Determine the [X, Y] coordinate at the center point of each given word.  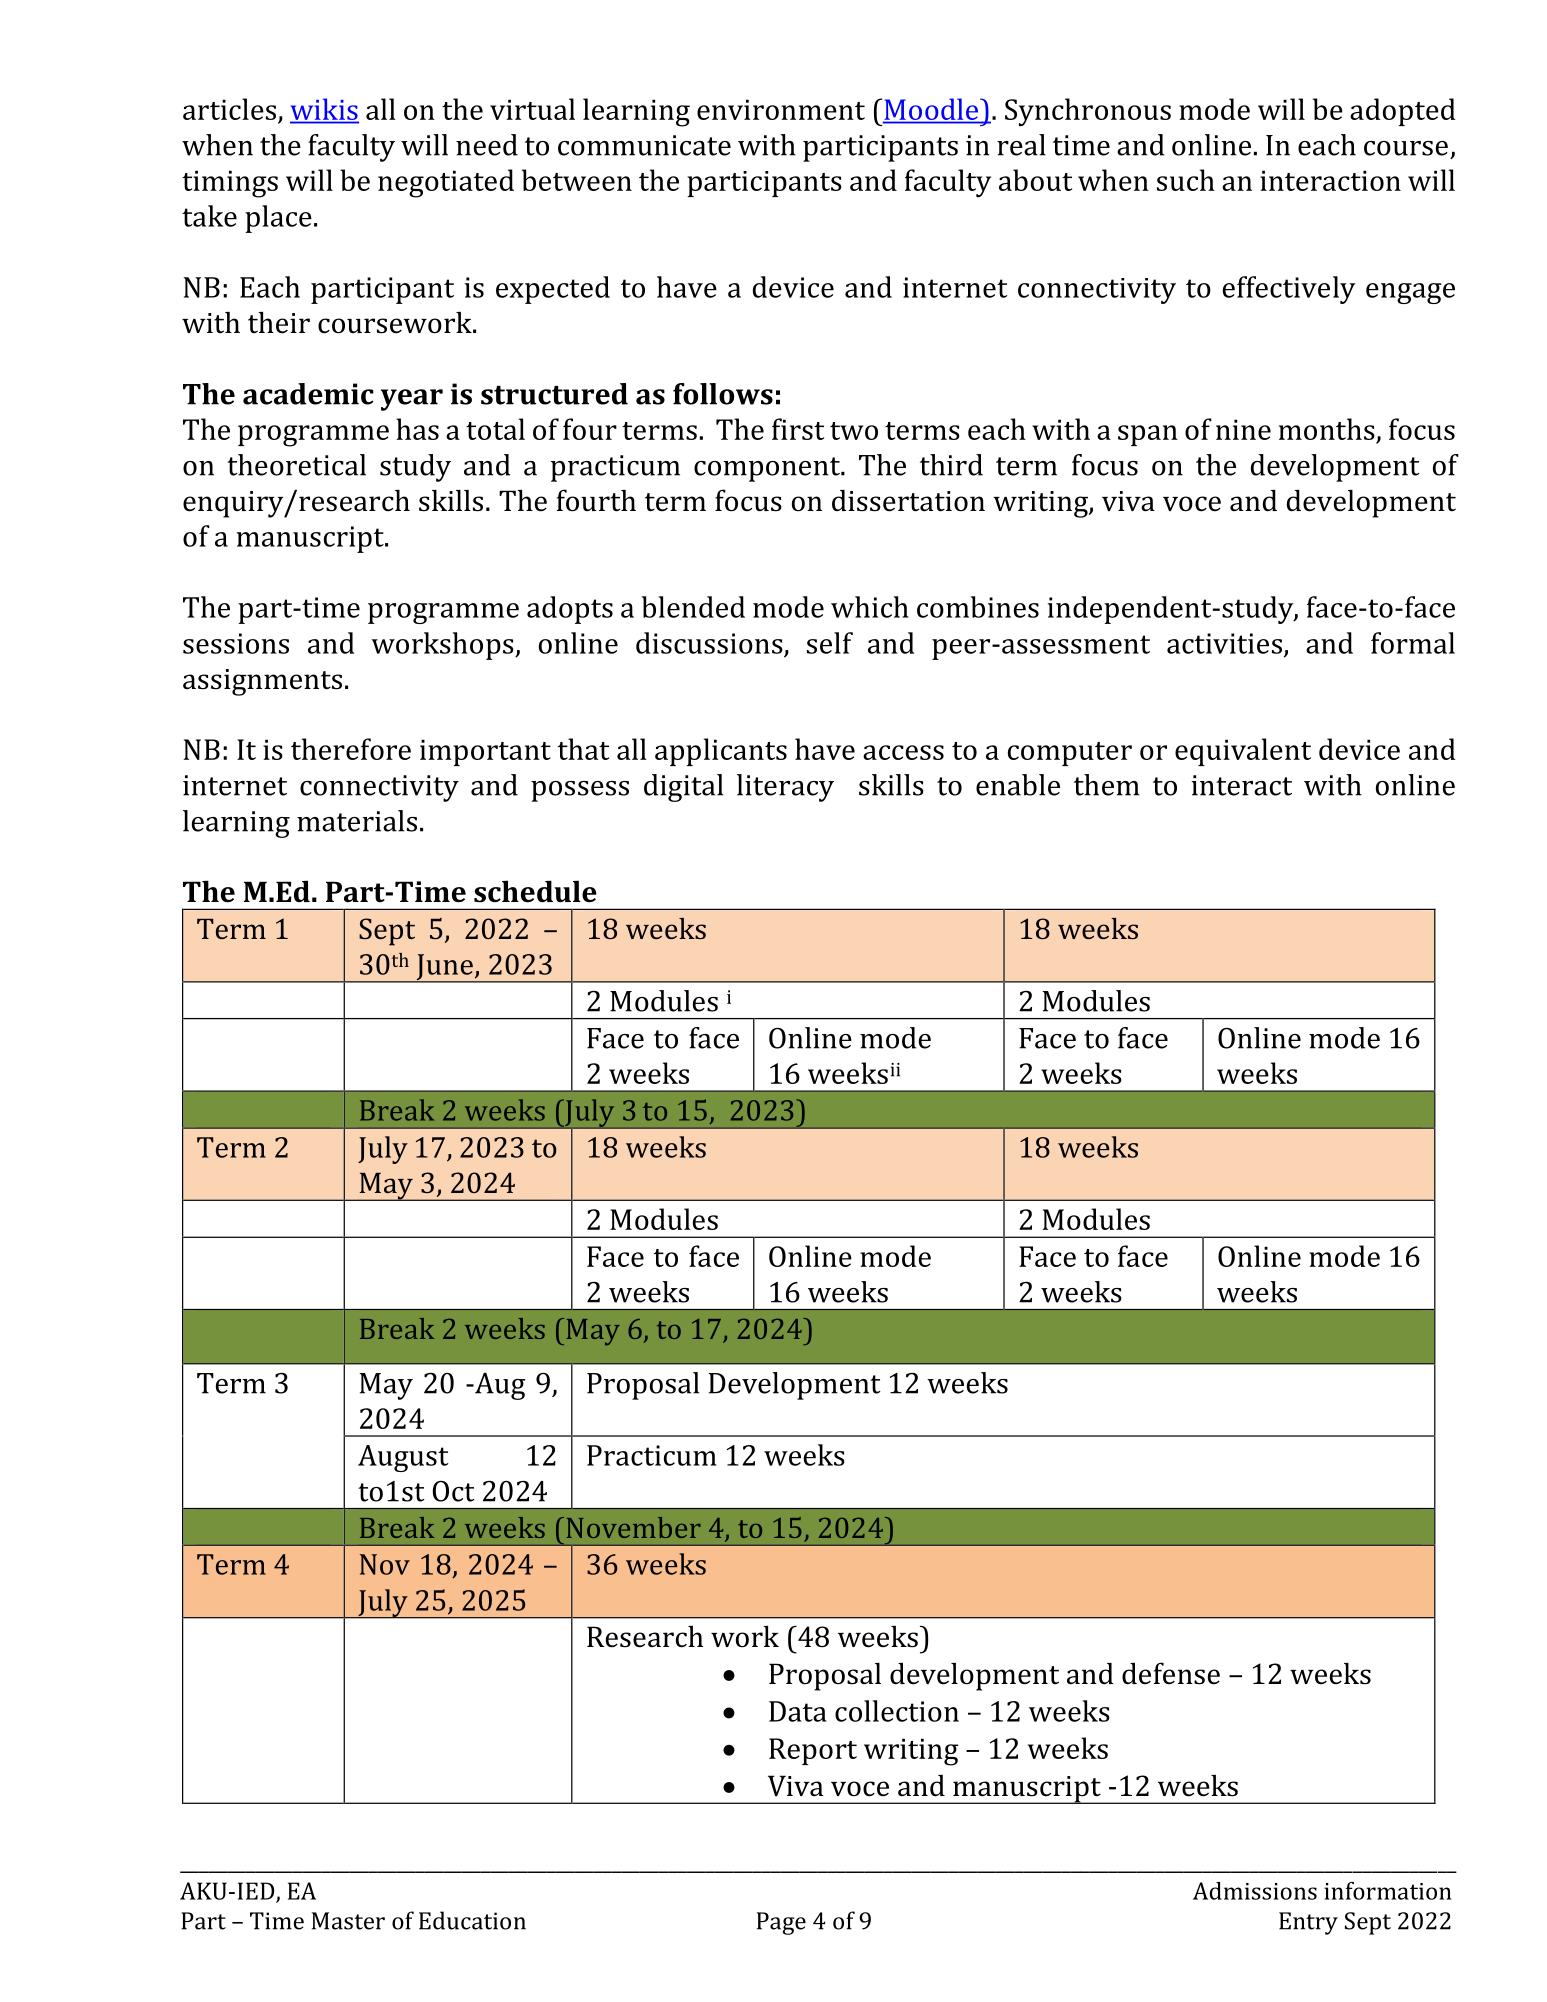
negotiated [446, 183]
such [1186, 180]
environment [781, 109]
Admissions [1255, 1891]
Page [781, 1923]
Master [348, 1921]
